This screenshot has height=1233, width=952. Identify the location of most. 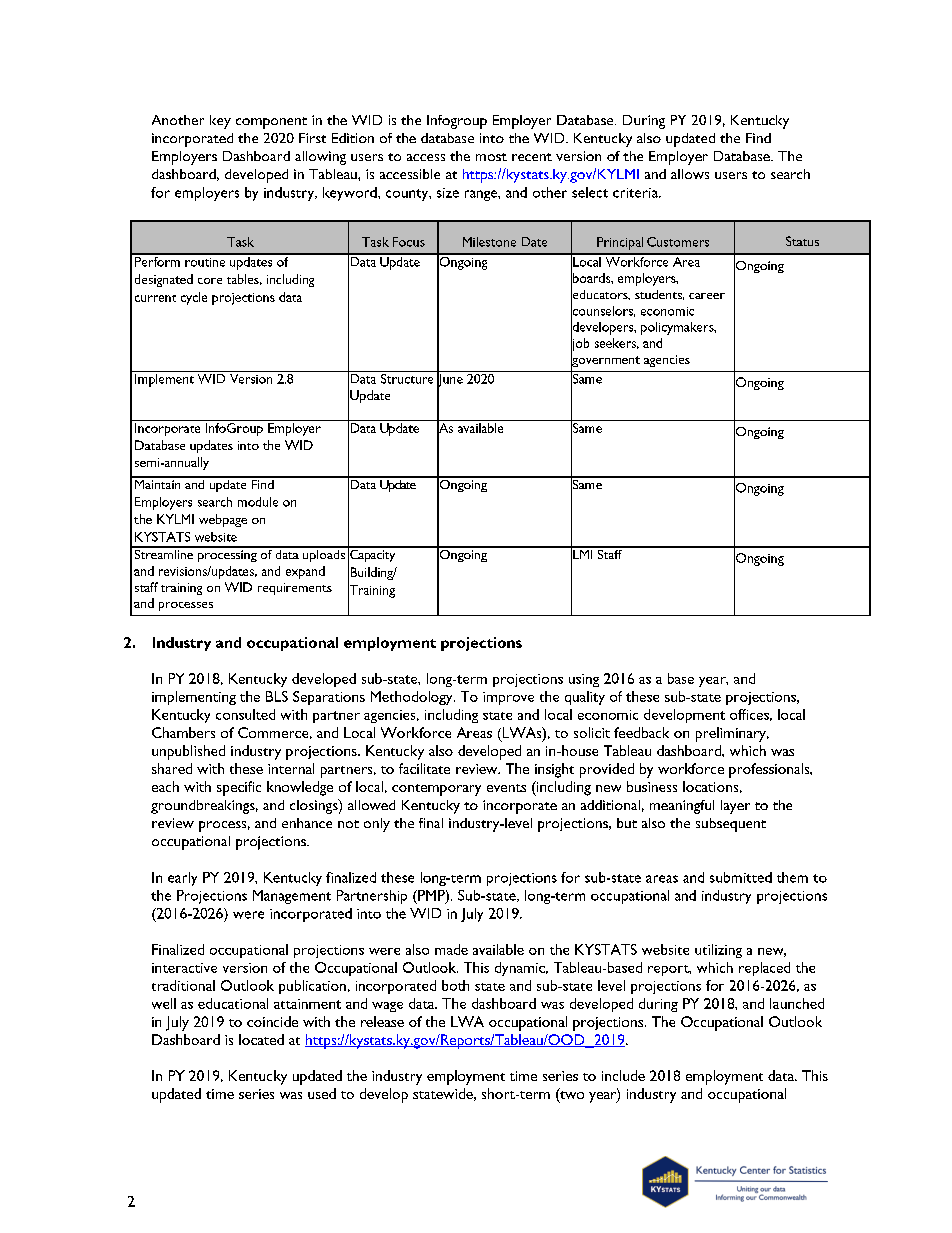
(491, 157).
